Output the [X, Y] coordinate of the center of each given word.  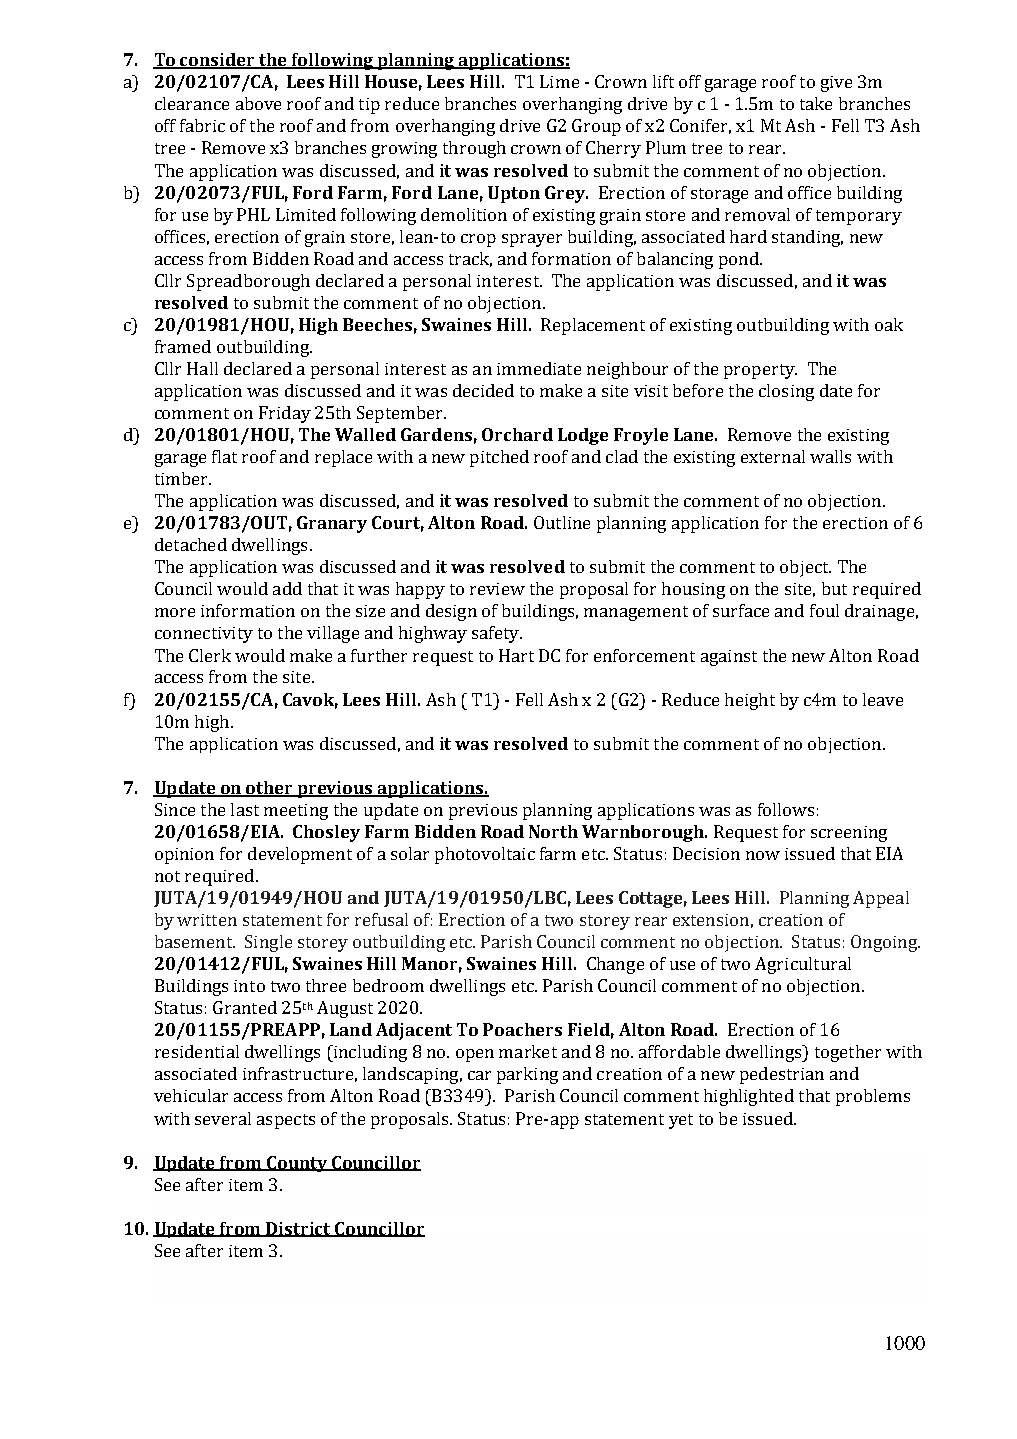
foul [824, 610]
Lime [559, 81]
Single [268, 943]
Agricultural [803, 965]
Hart [516, 655]
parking [527, 1075]
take [816, 103]
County [297, 1164]
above [258, 103]
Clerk [210, 655]
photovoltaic [485, 855]
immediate [539, 368]
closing [786, 392]
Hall [202, 368]
